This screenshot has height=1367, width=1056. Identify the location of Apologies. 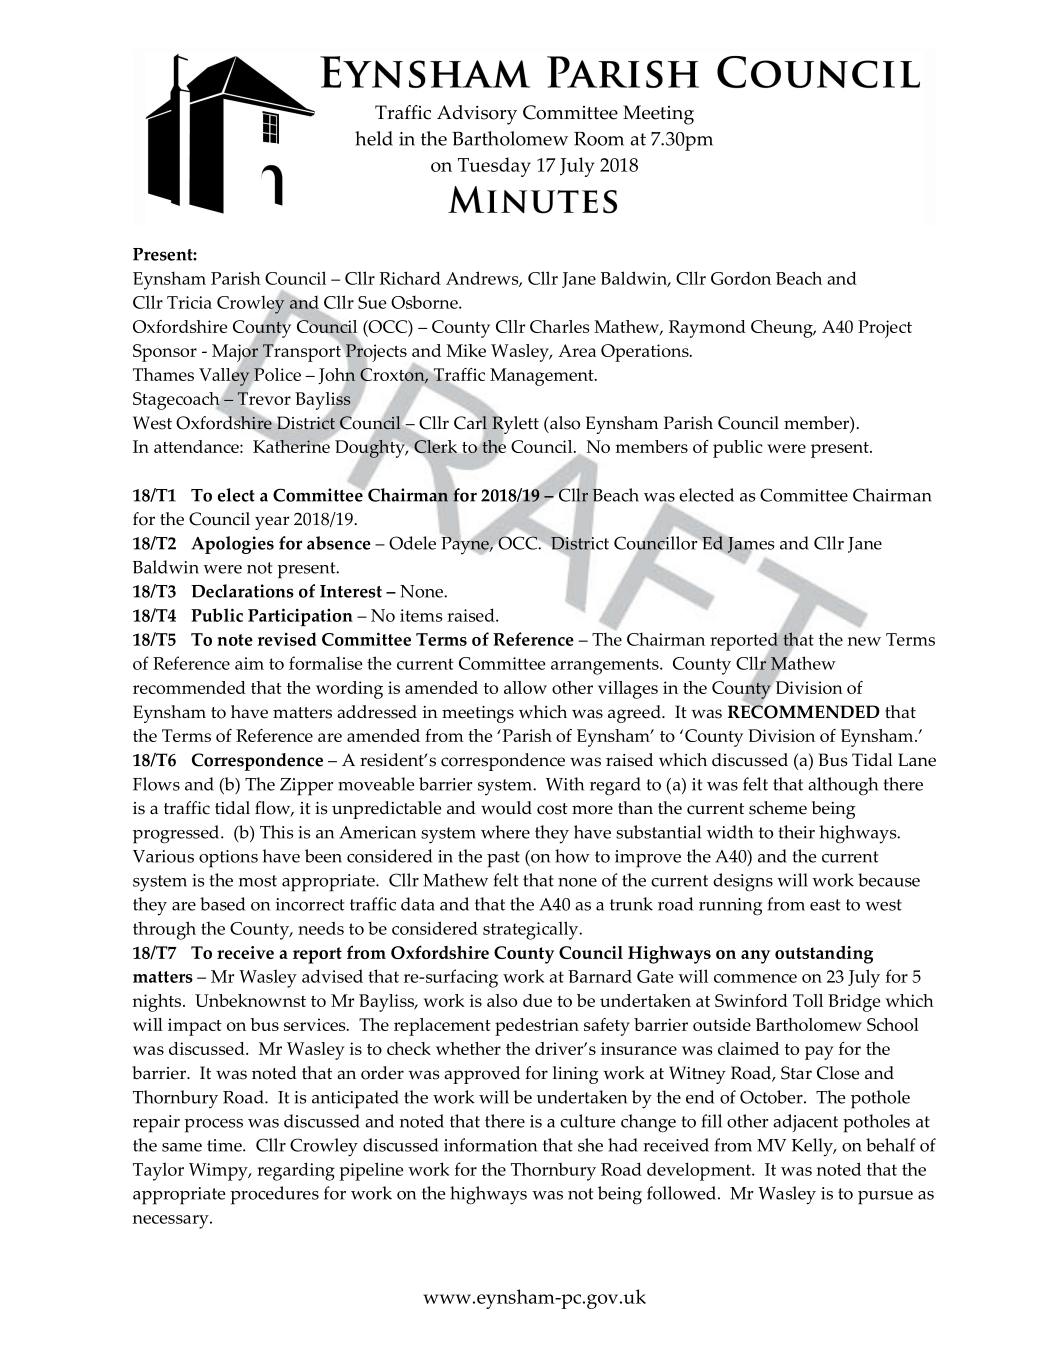
(232, 545).
